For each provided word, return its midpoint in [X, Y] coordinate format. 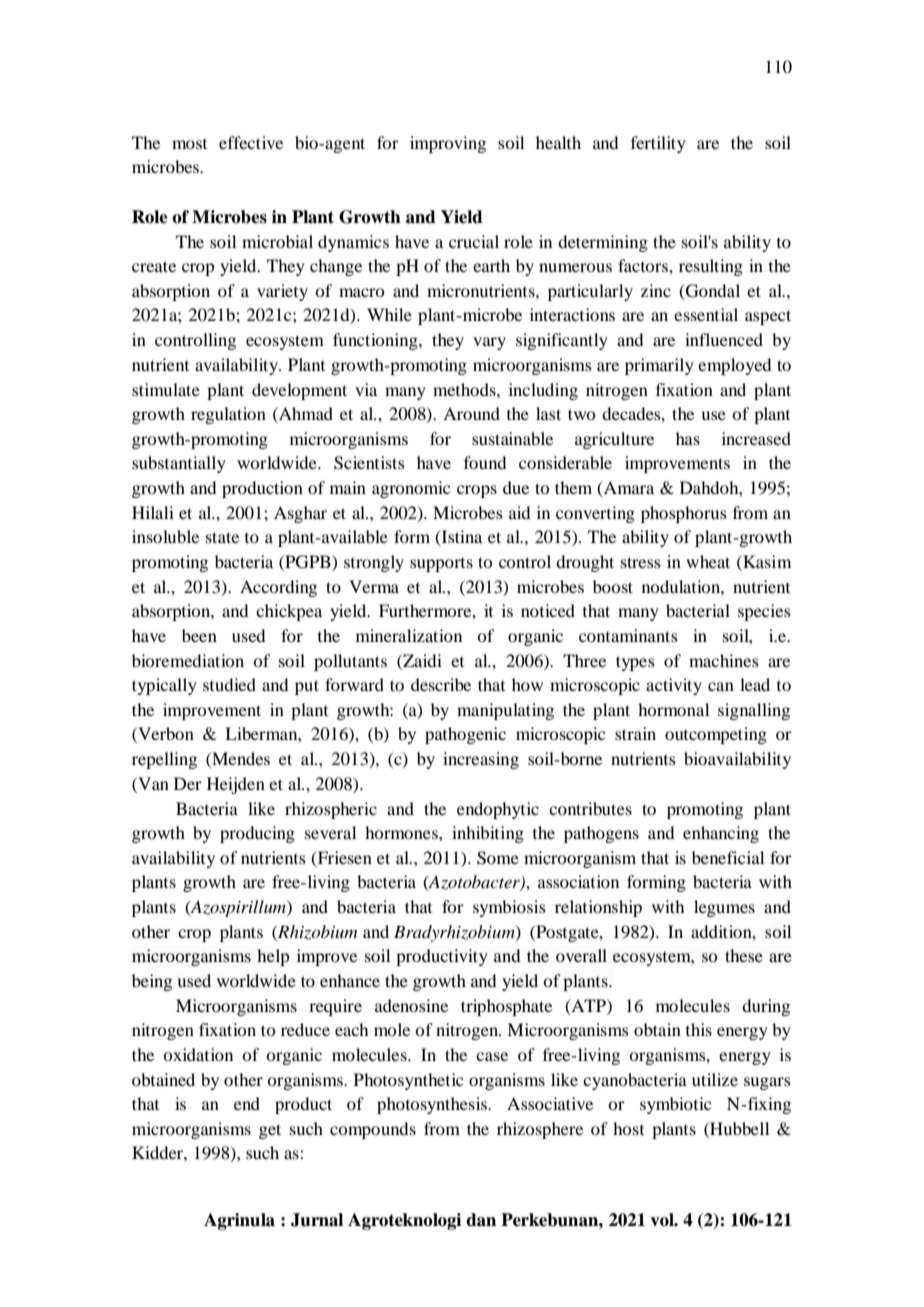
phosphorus [684, 514]
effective [251, 142]
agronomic [411, 489]
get [270, 1131]
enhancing [721, 834]
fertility [658, 144]
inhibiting [488, 834]
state [222, 537]
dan [481, 1220]
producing [257, 834]
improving [448, 144]
